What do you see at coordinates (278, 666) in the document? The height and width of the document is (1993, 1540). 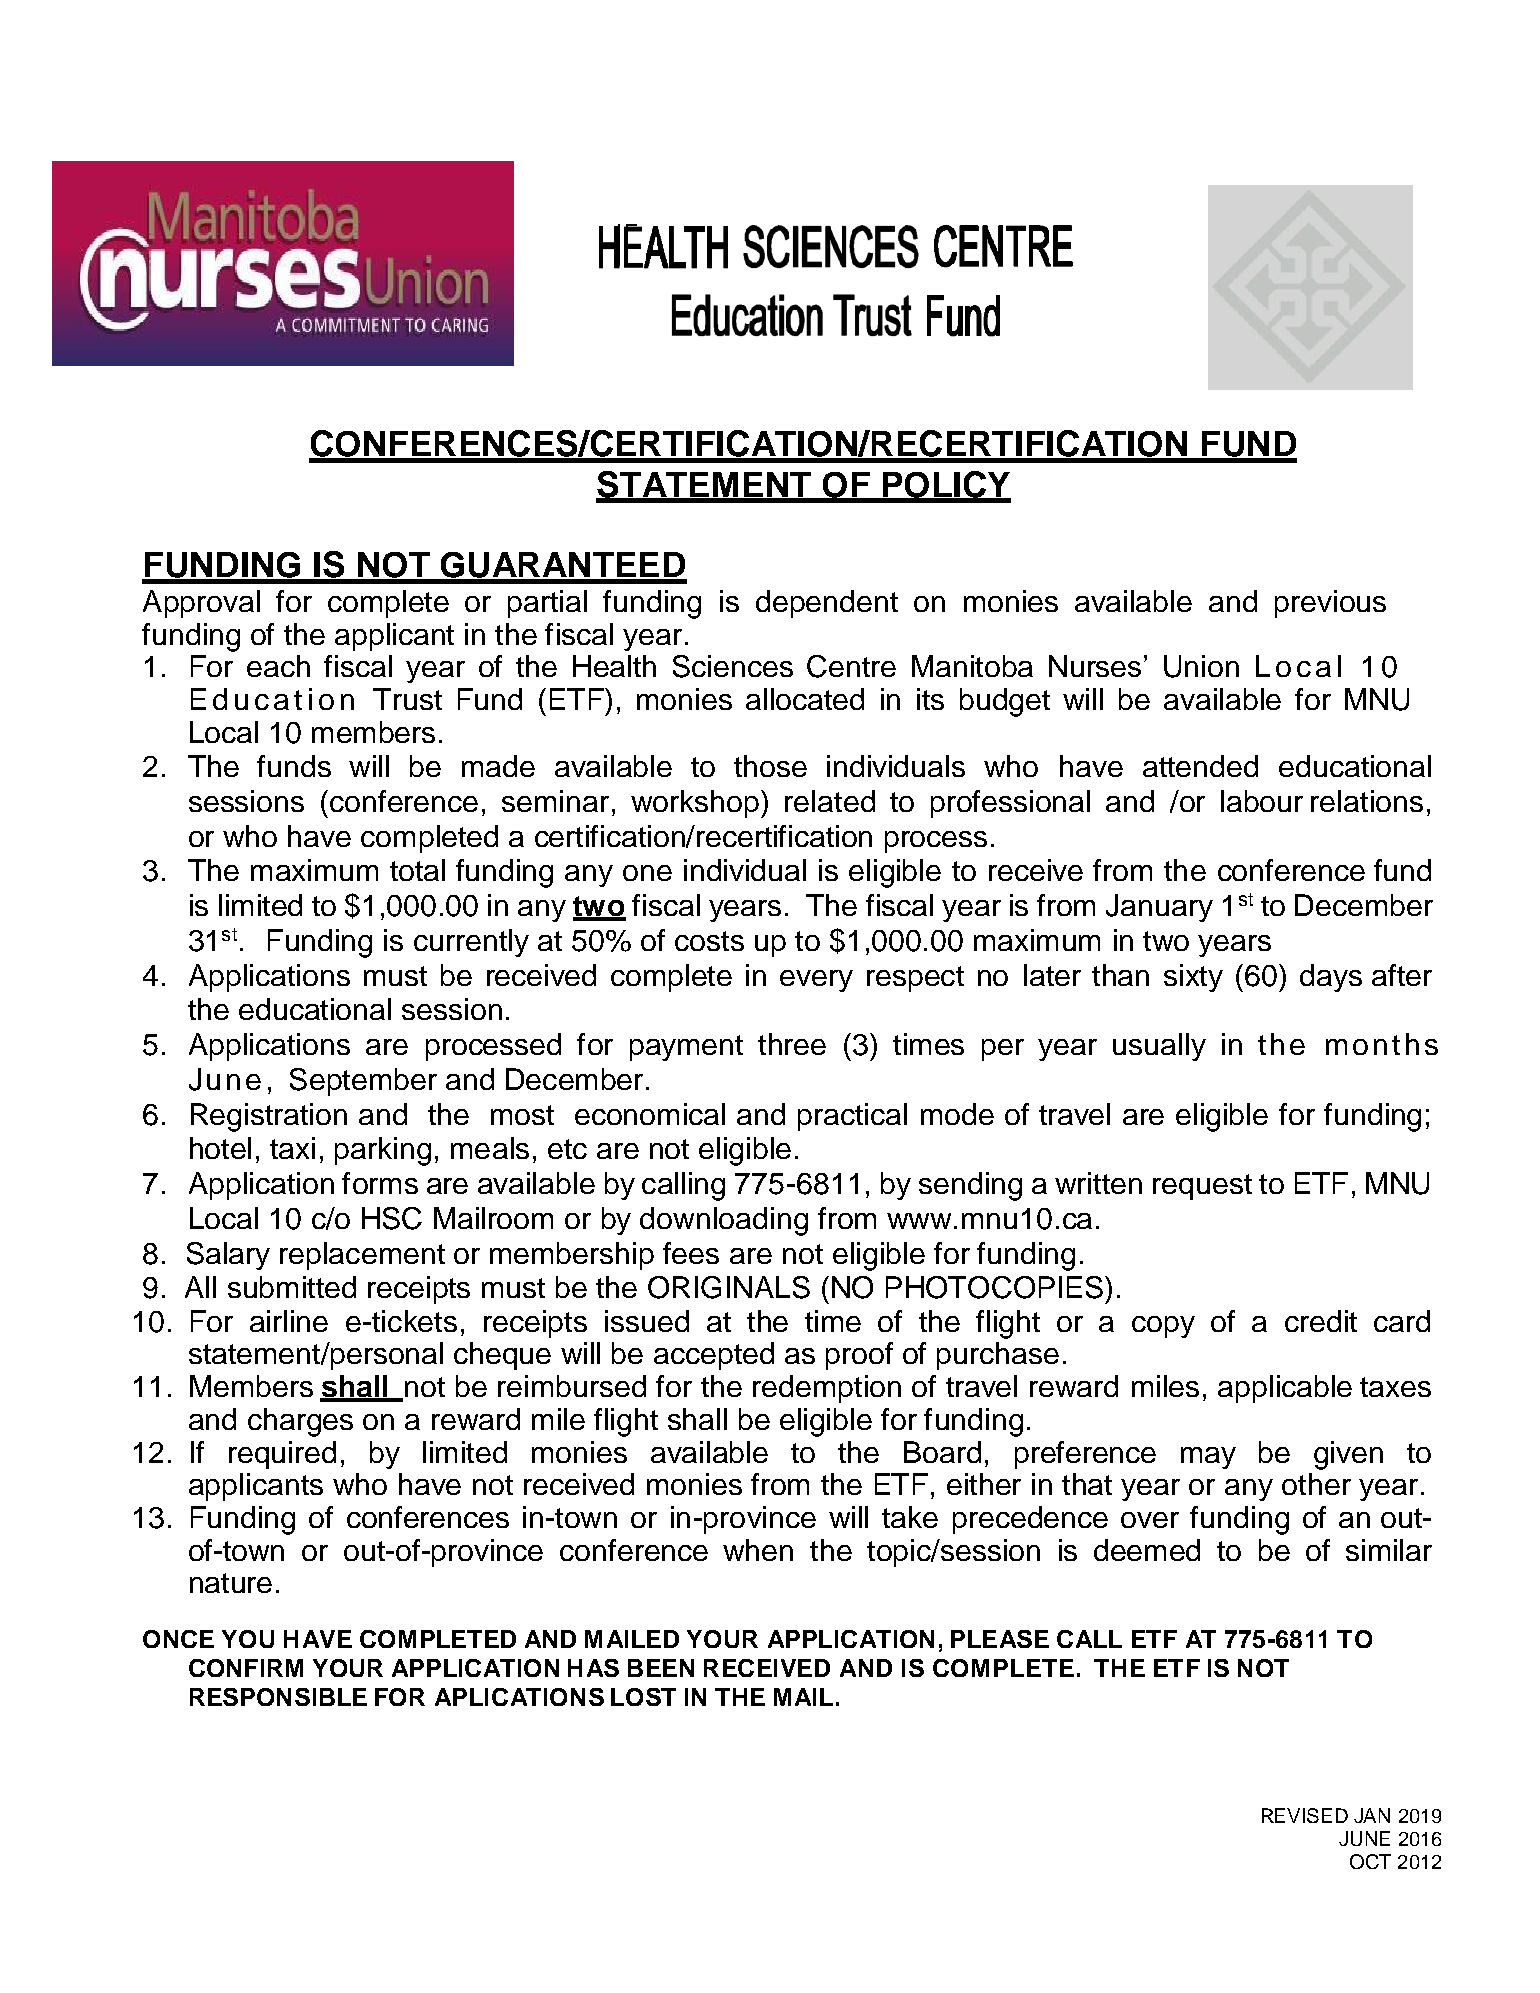 I see `each` at bounding box center [278, 666].
